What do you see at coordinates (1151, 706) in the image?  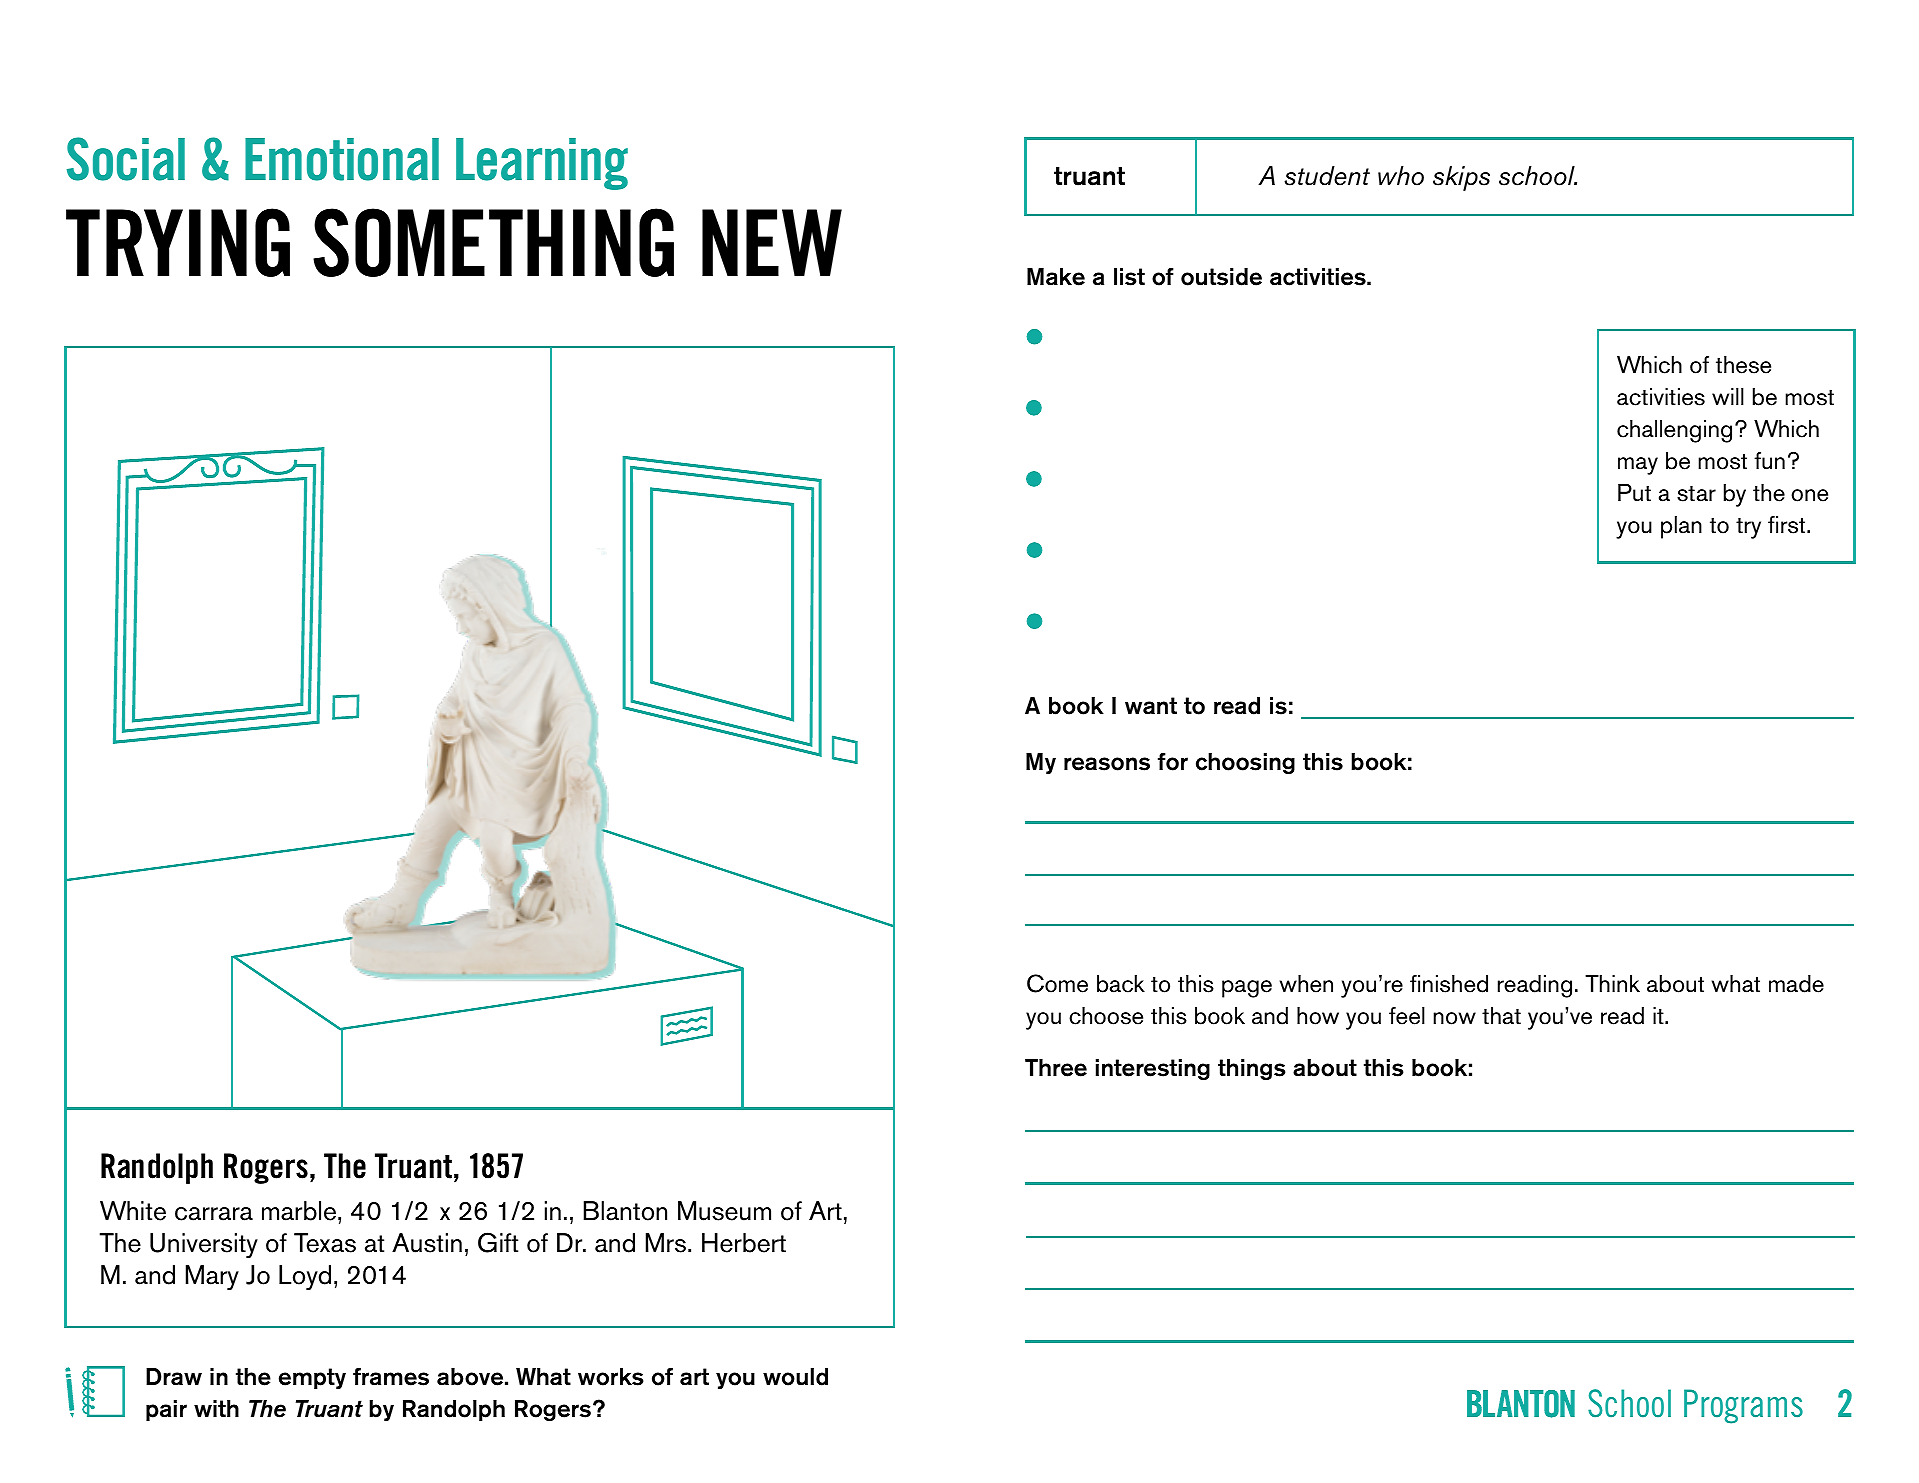 I see `want` at bounding box center [1151, 706].
